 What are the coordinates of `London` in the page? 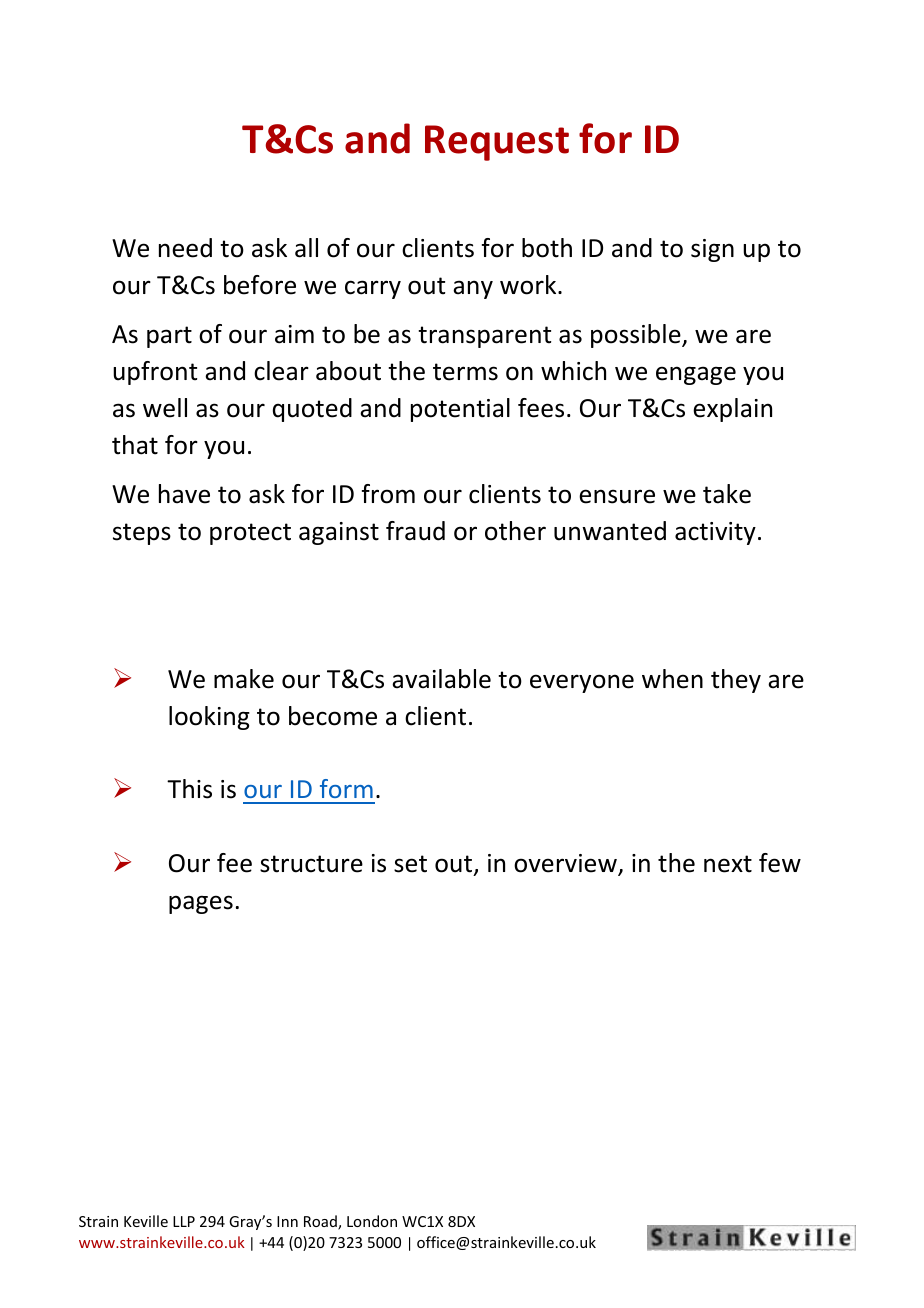 It's located at (372, 1221).
